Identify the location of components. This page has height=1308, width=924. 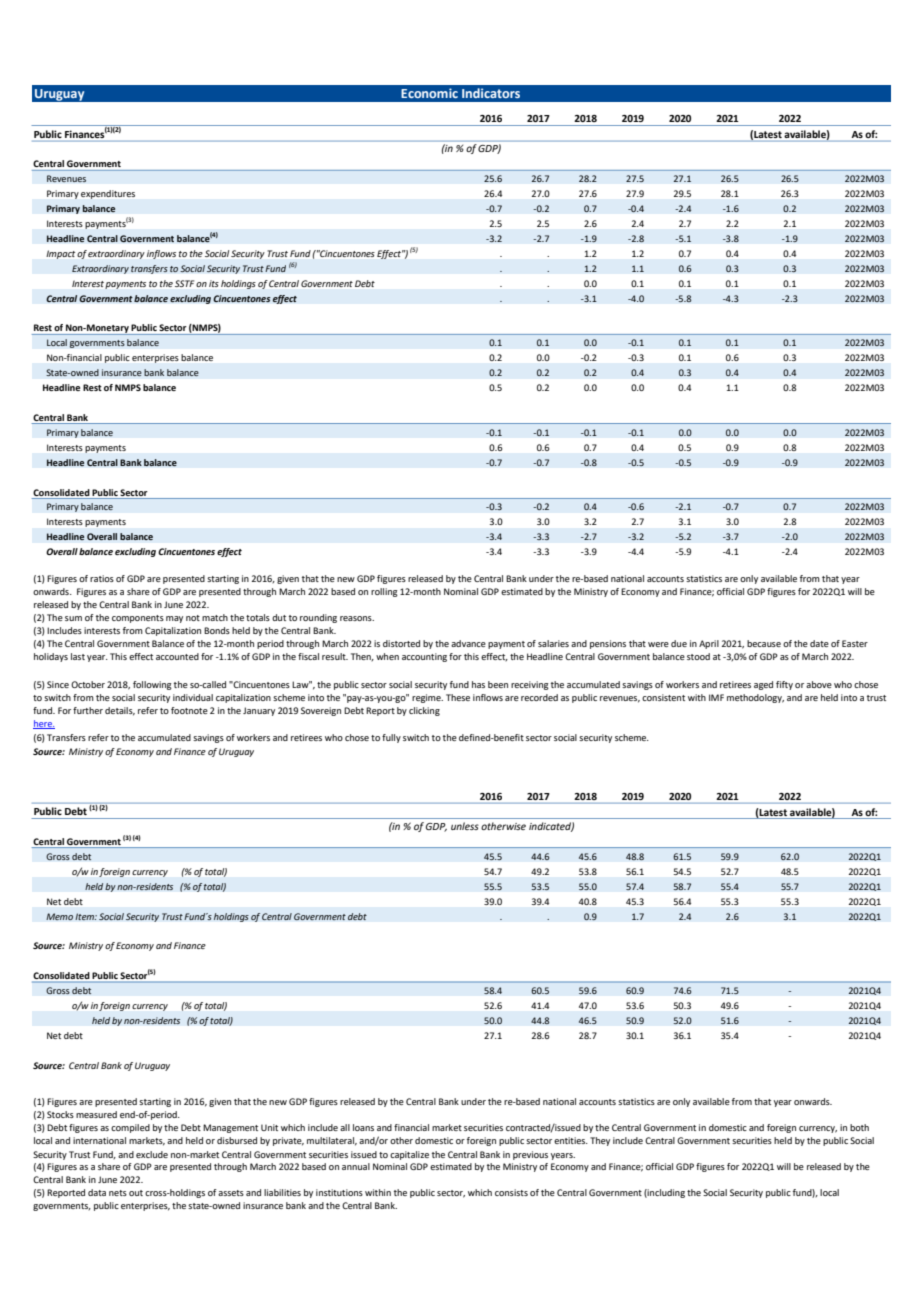
(138, 619).
